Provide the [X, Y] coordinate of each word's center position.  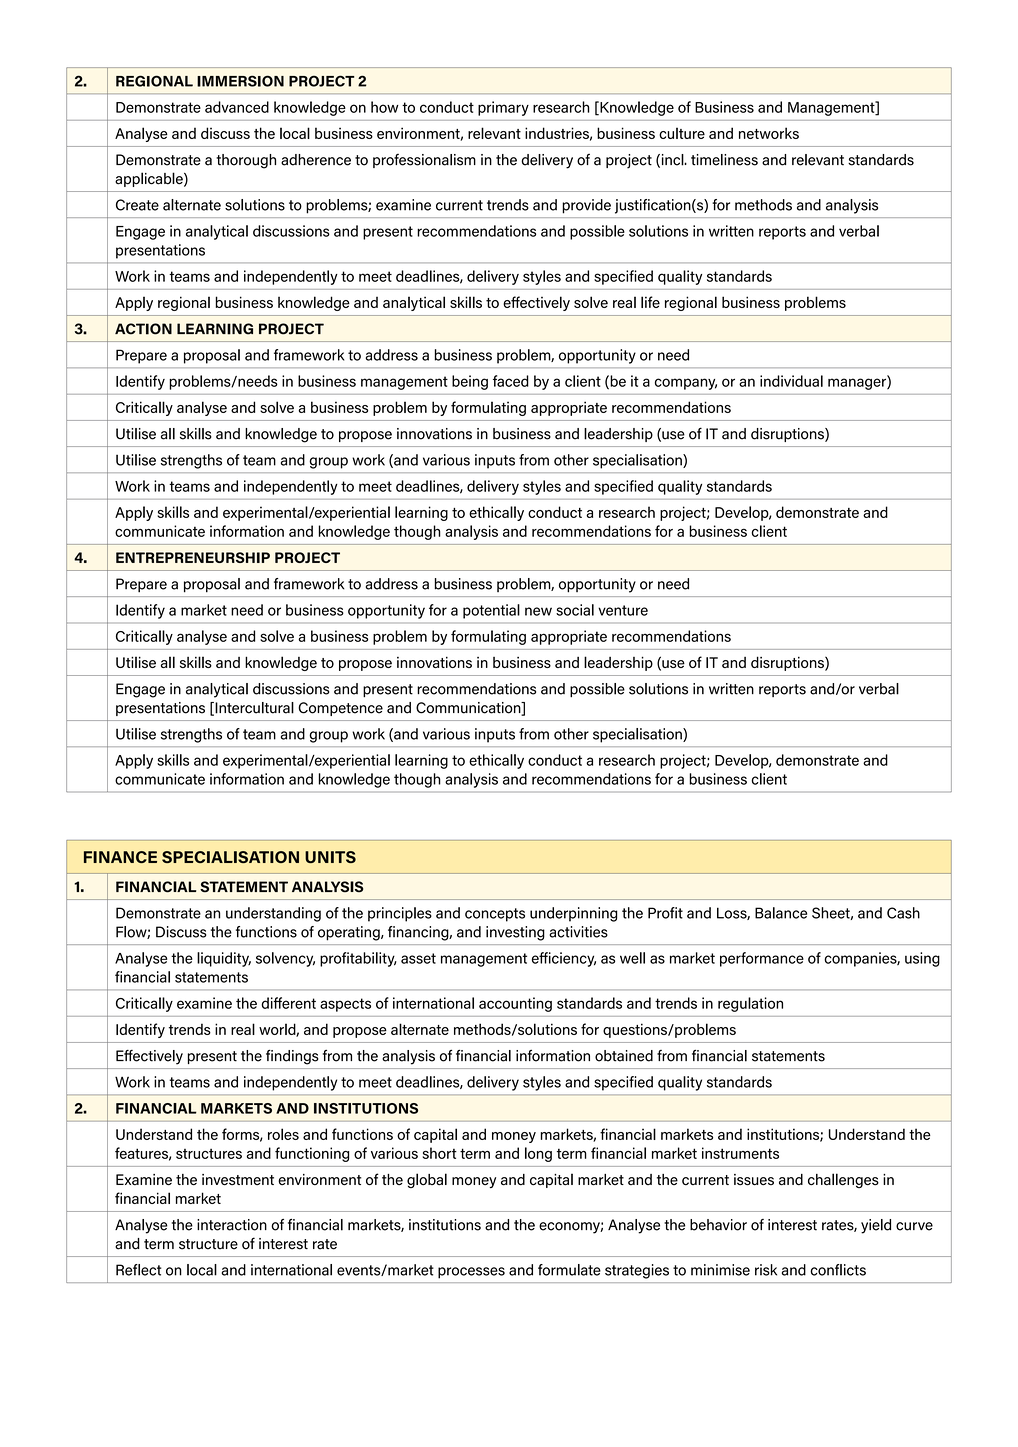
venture [623, 610]
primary [503, 108]
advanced [237, 107]
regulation [750, 1004]
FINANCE [120, 857]
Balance [781, 913]
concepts [495, 915]
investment [238, 1180]
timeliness [724, 160]
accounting [515, 1004]
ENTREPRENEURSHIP [193, 557]
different [288, 1003]
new [538, 611]
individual [791, 381]
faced [511, 381]
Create [137, 205]
